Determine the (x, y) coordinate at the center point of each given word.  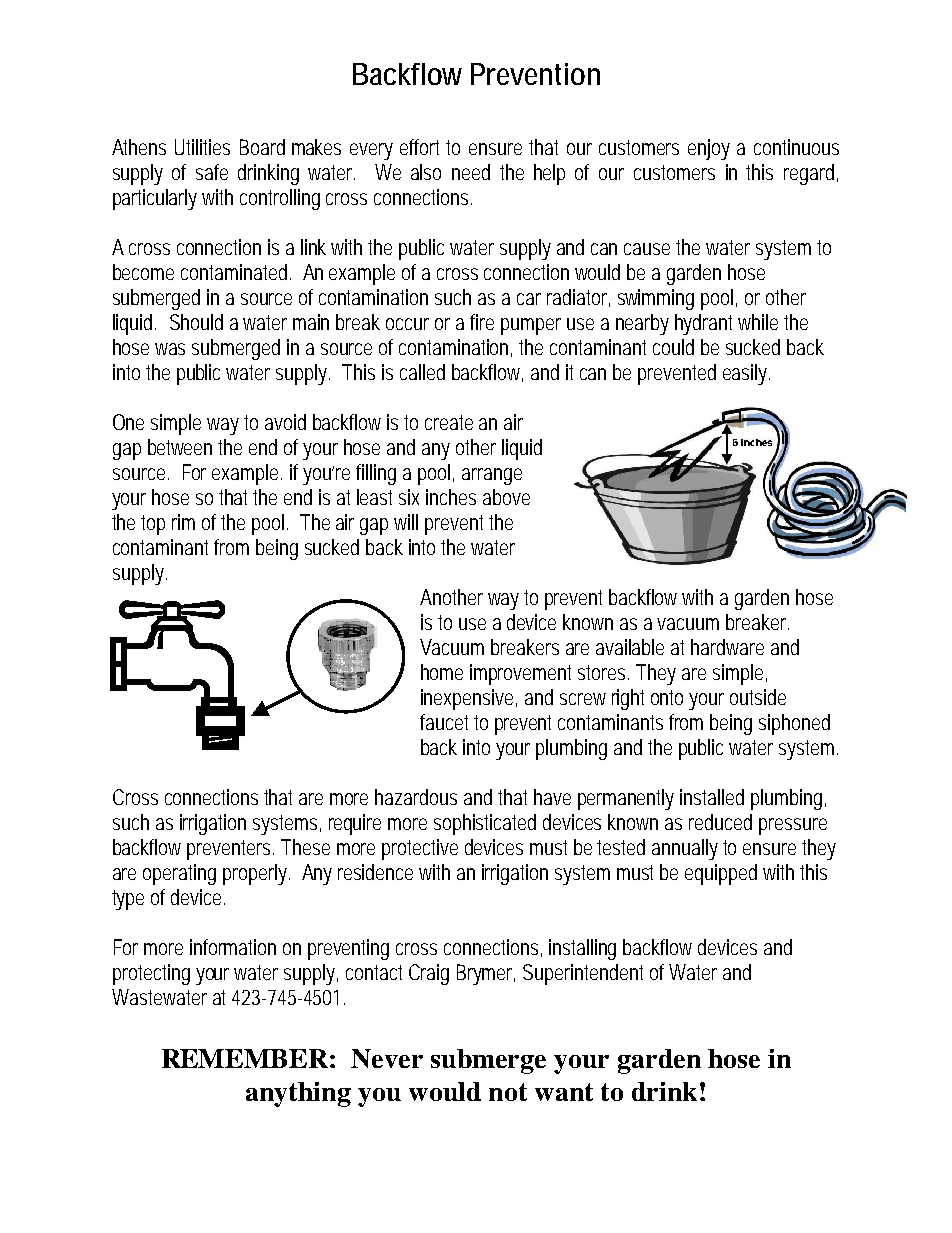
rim (183, 522)
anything (298, 1094)
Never (387, 1058)
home (442, 672)
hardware (727, 647)
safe (212, 172)
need (471, 172)
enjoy (709, 149)
